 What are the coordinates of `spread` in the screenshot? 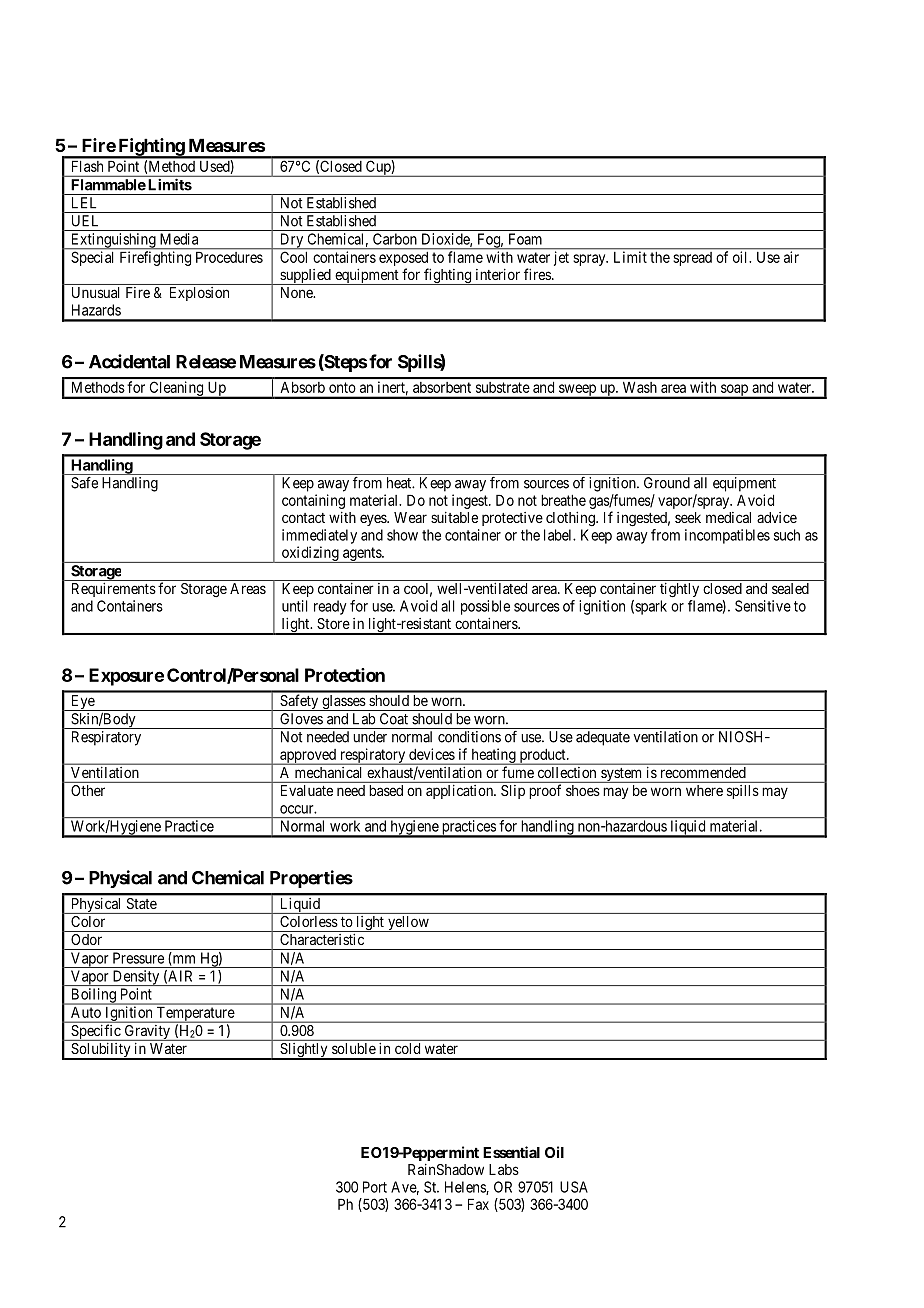 It's located at (693, 259).
